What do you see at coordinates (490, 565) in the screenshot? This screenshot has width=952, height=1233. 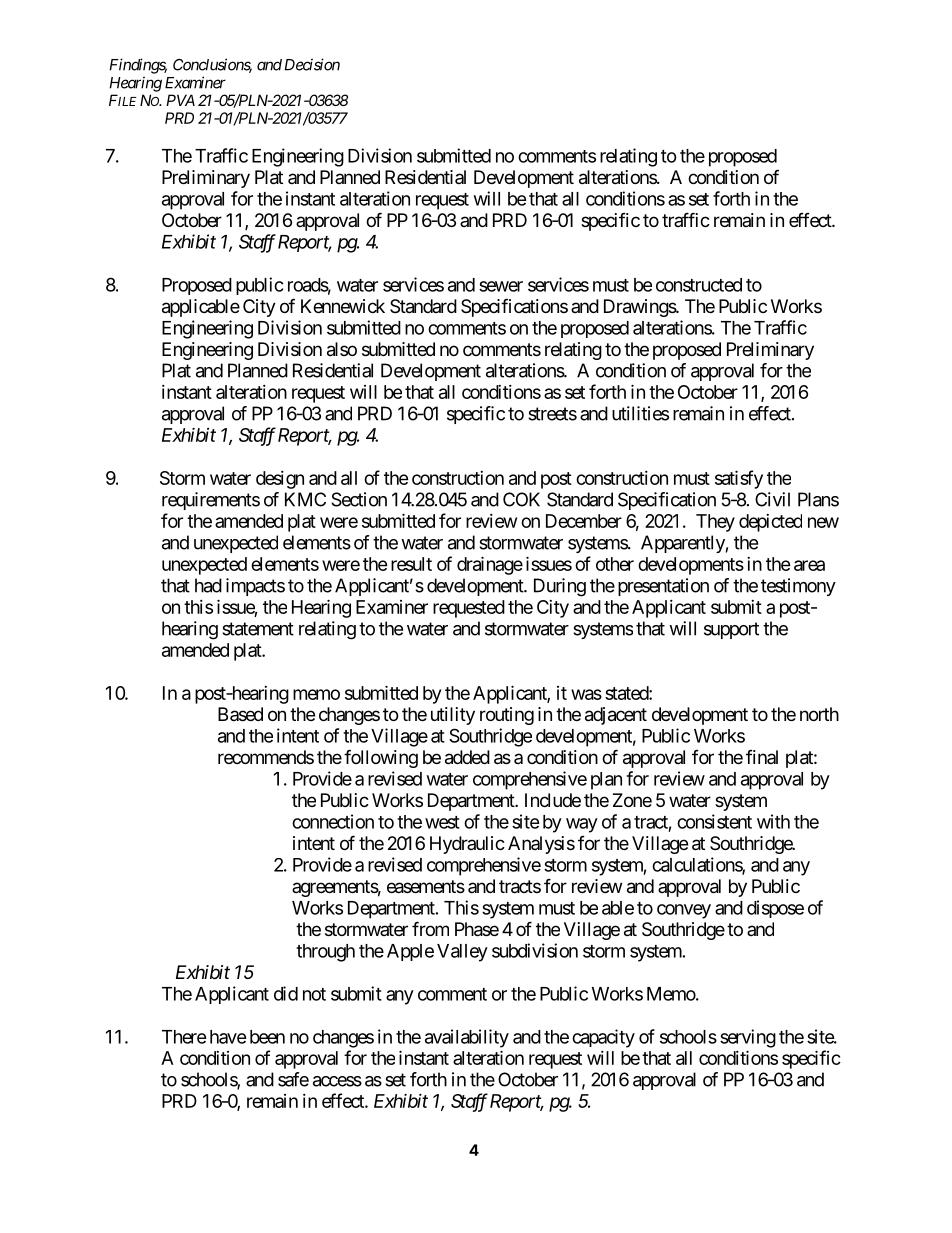 I see `drainage` at bounding box center [490, 565].
